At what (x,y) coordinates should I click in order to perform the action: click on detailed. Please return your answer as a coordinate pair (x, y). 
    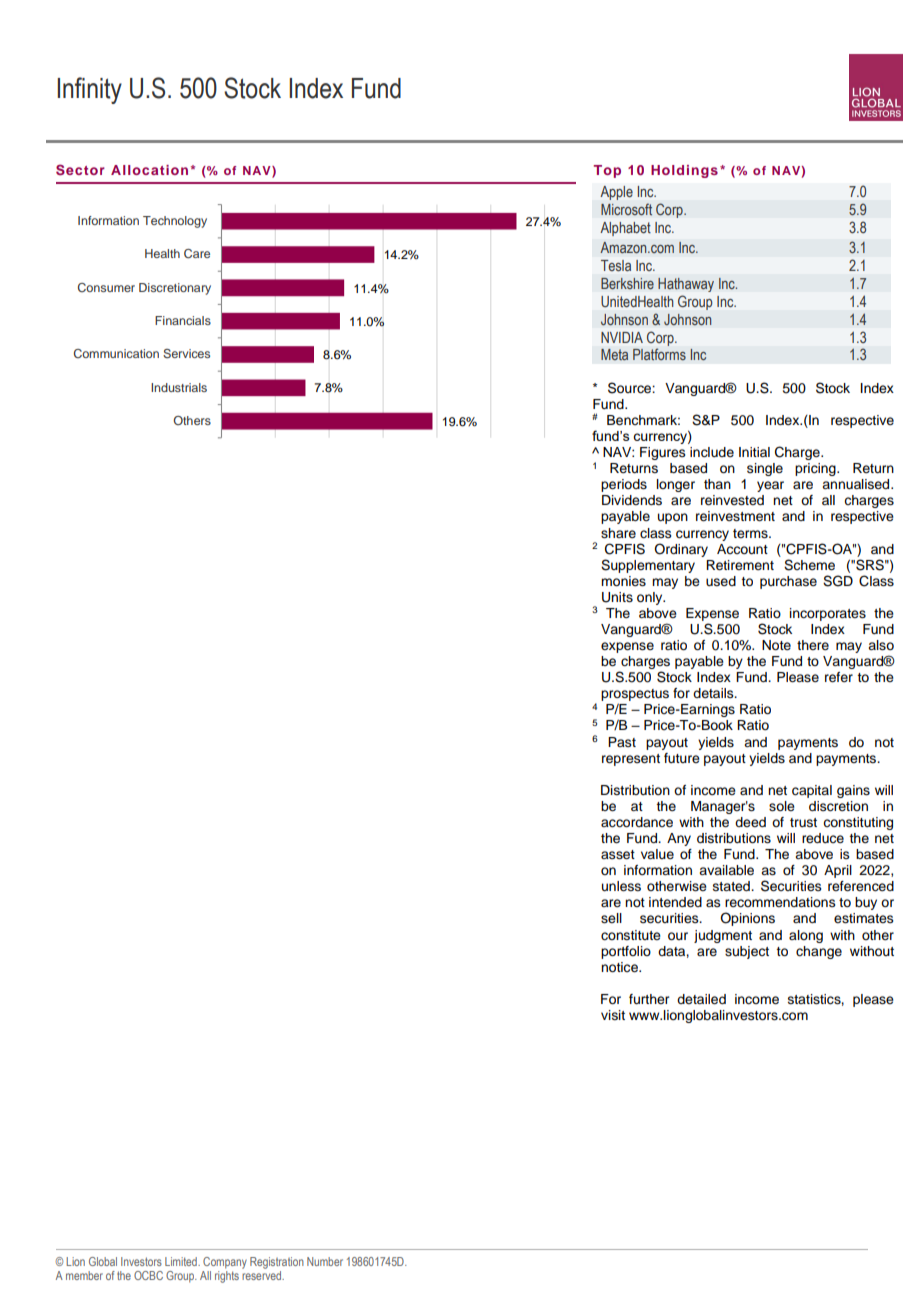
    Looking at the image, I should click on (701, 999).
